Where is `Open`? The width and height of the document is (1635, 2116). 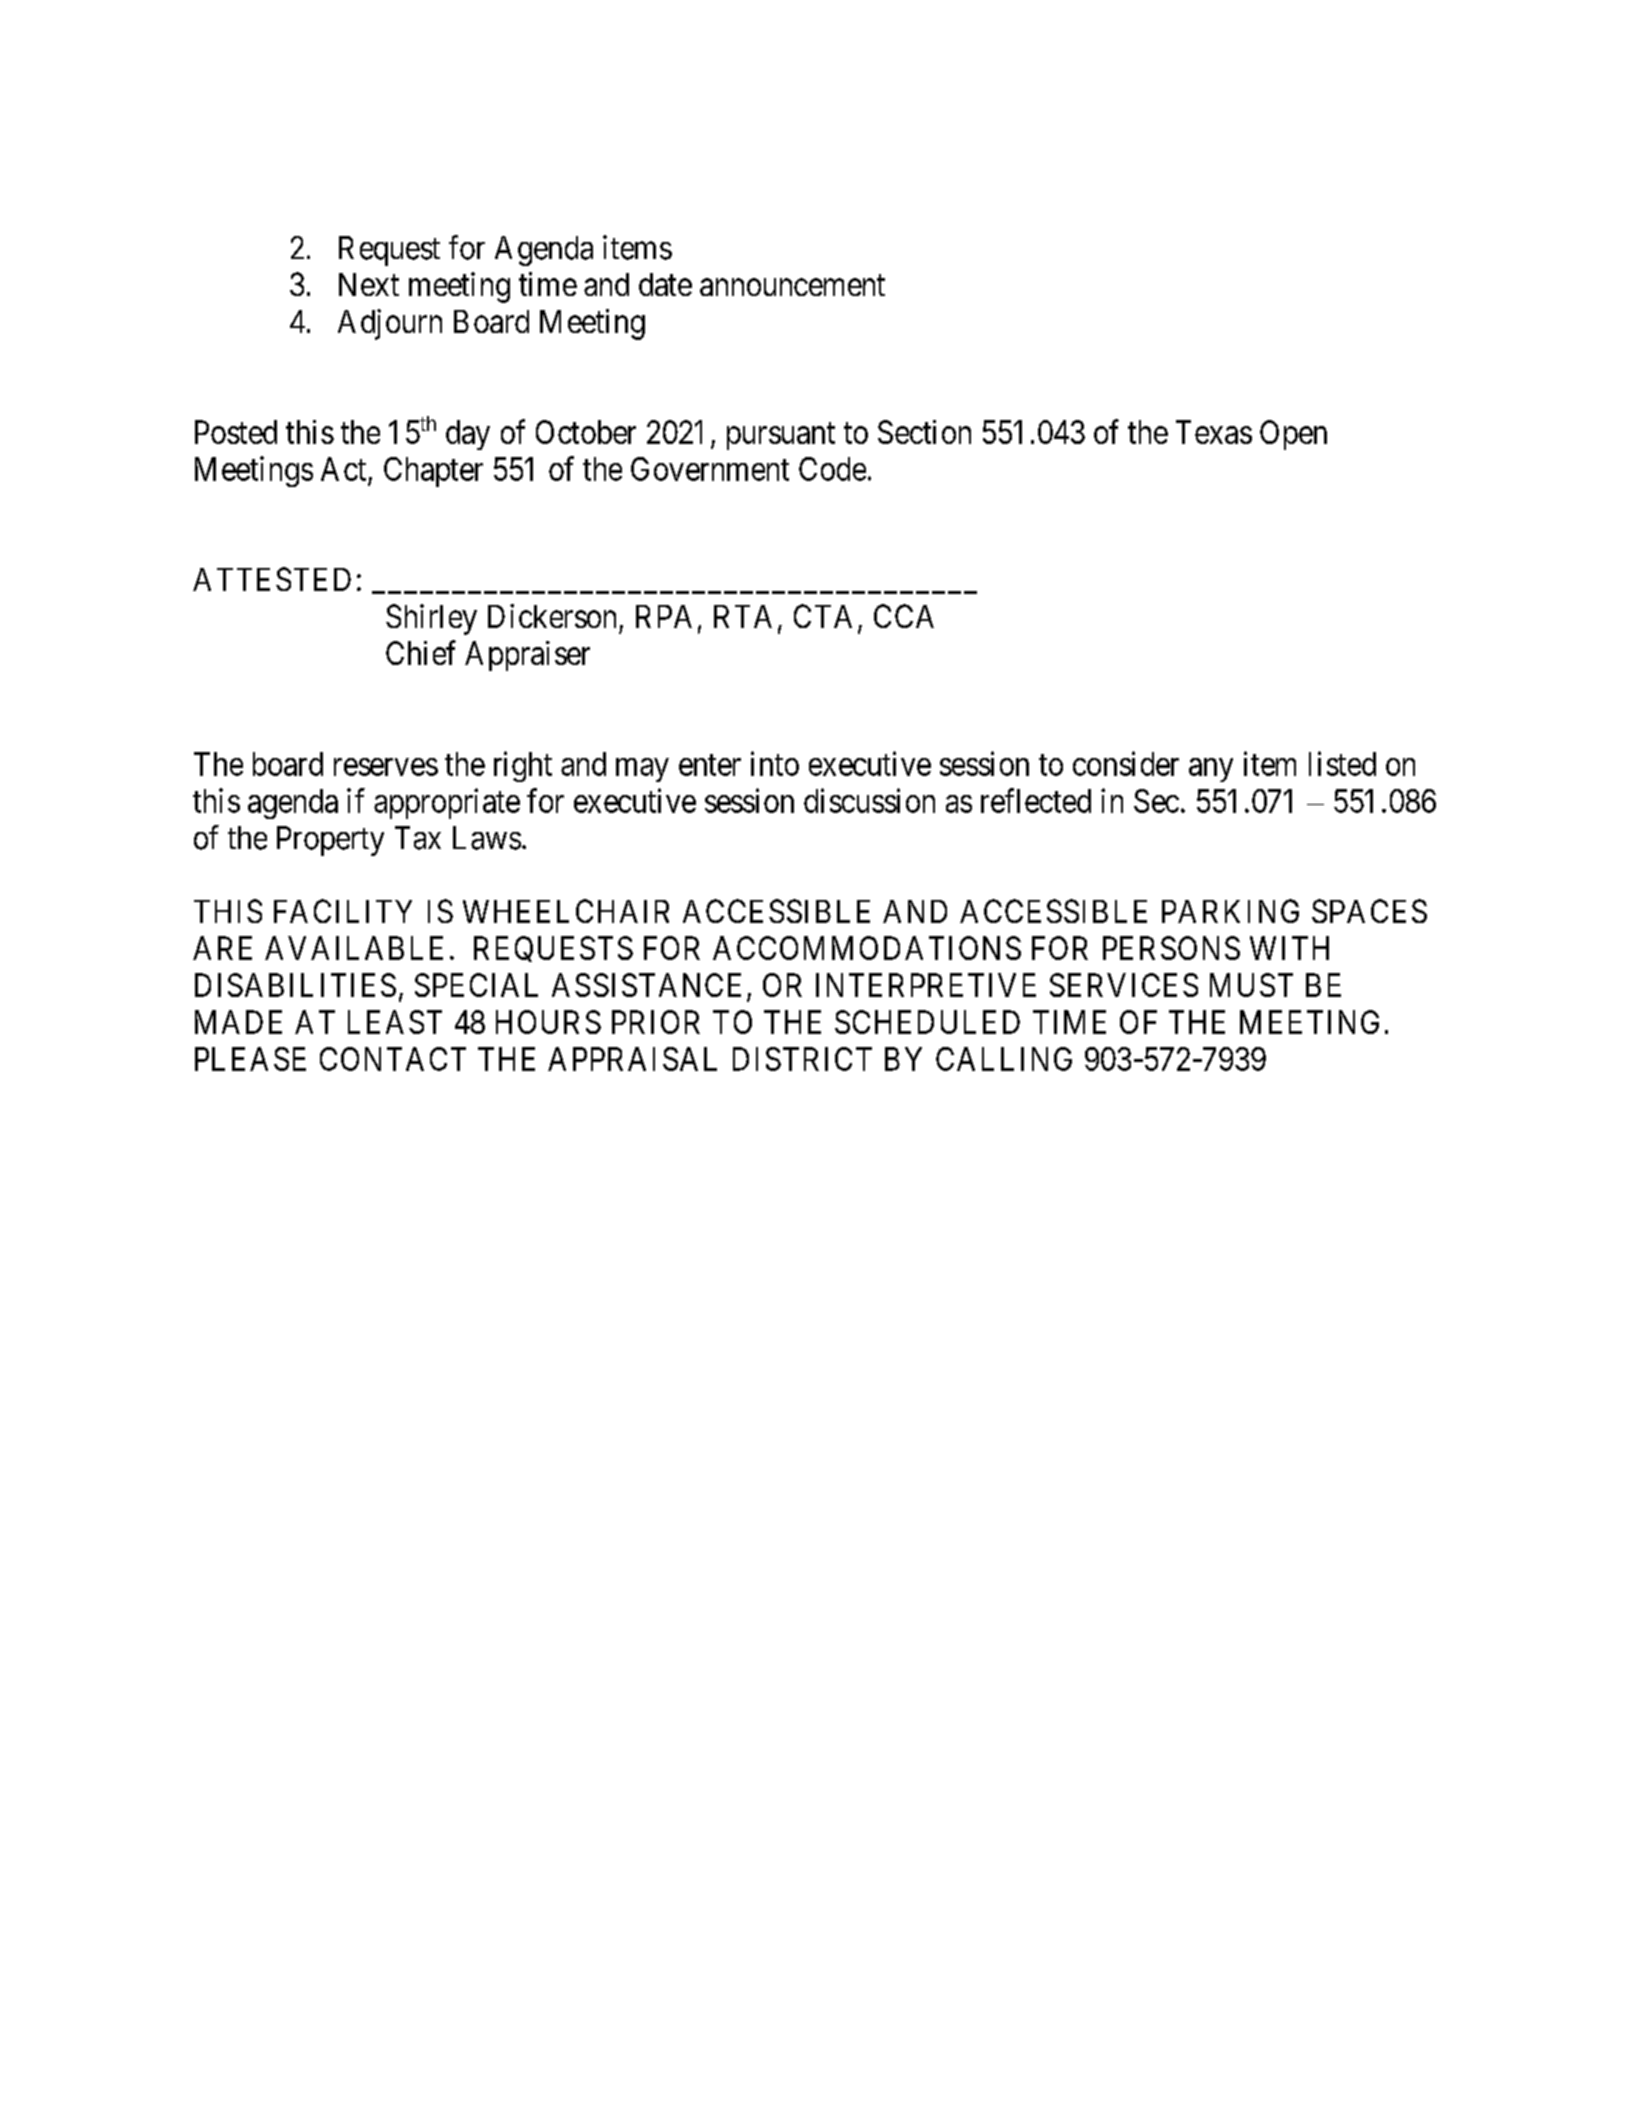
Open is located at coordinates (1293, 435).
